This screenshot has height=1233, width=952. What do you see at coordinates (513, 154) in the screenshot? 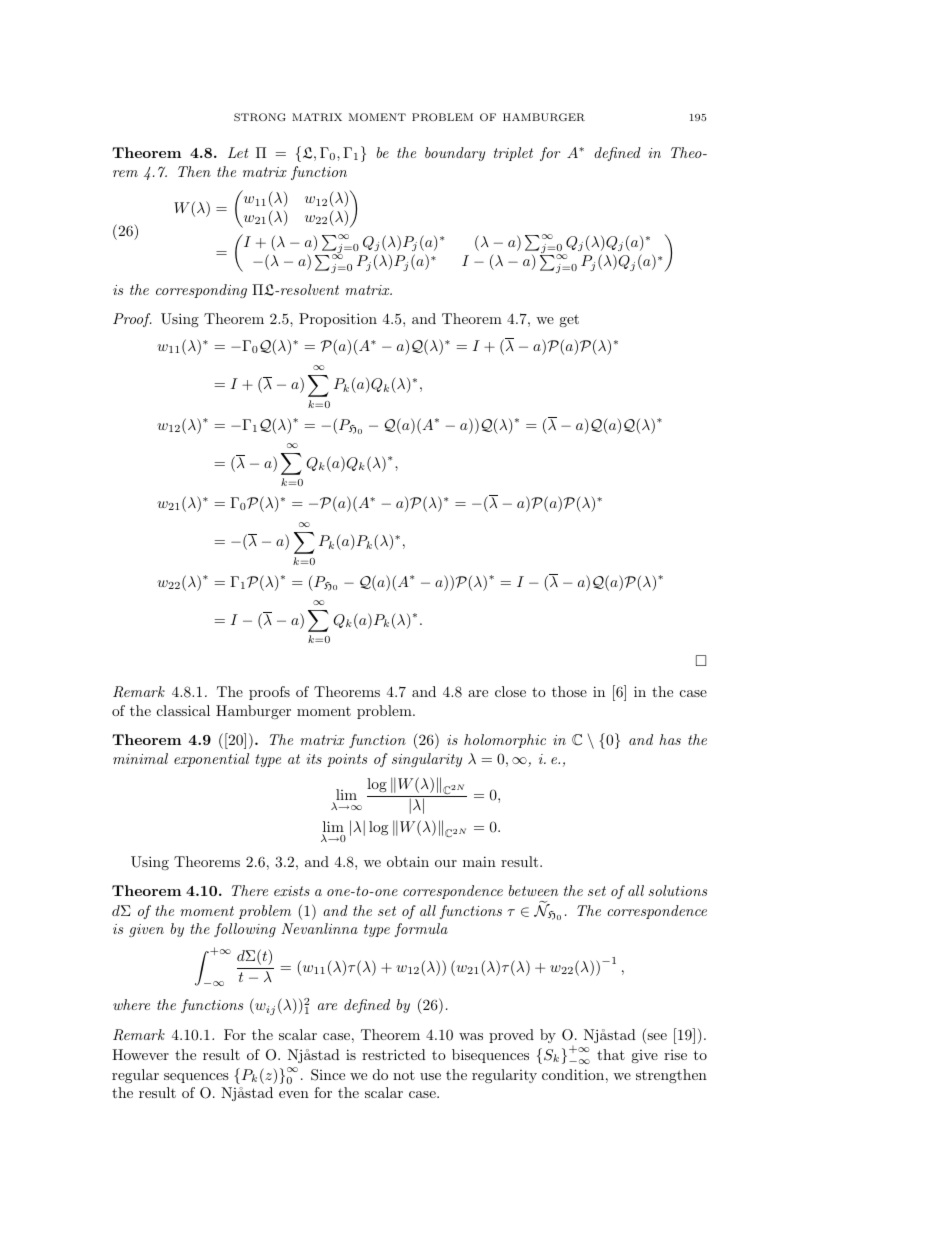
I see `triplet` at bounding box center [513, 154].
